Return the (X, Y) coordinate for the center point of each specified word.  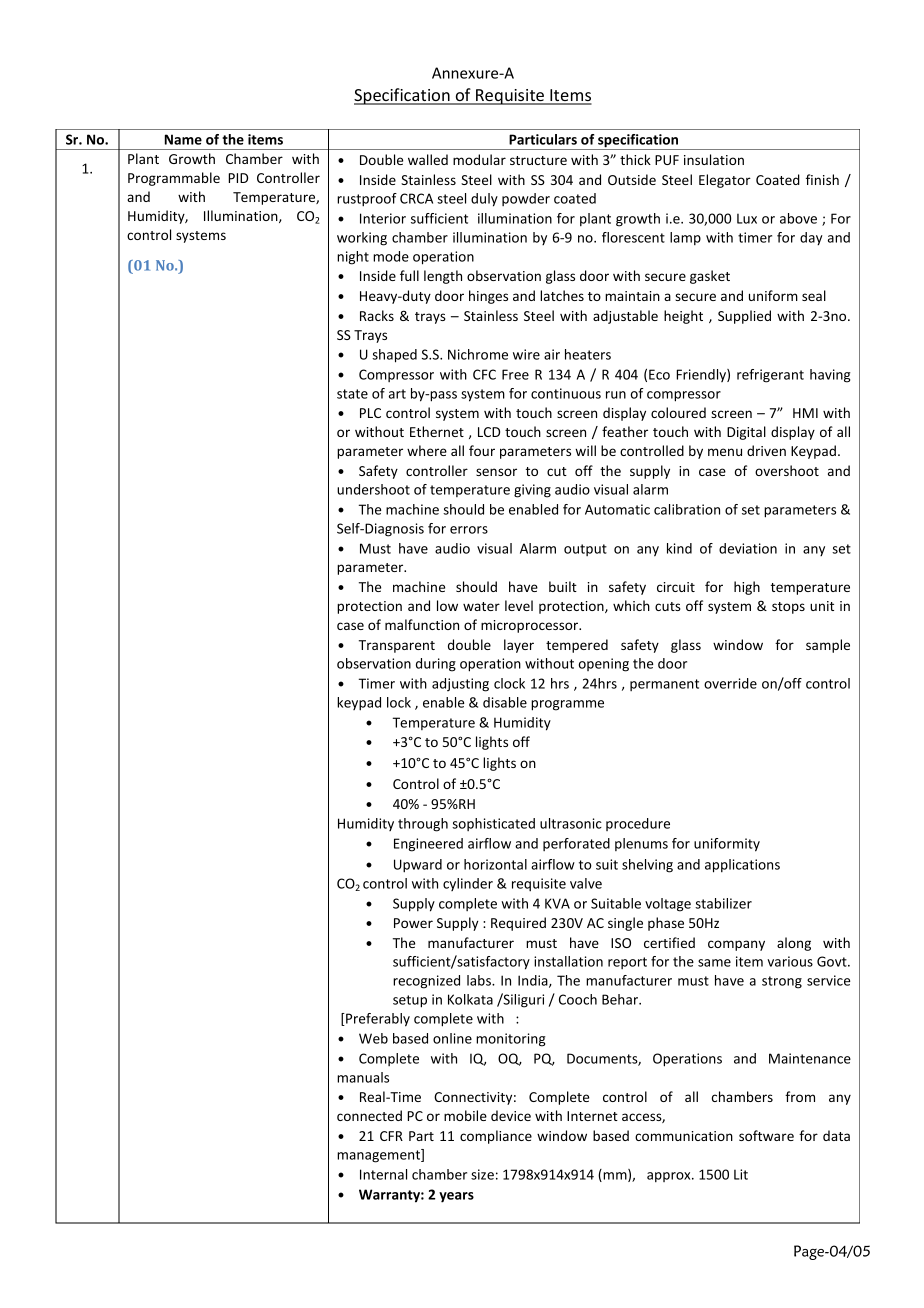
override (730, 683)
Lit (741, 1174)
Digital (746, 433)
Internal (383, 1174)
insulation (714, 159)
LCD (489, 432)
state (352, 394)
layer (519, 646)
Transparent (397, 646)
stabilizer (723, 903)
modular (479, 159)
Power (413, 923)
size (482, 1174)
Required (518, 924)
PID (238, 178)
